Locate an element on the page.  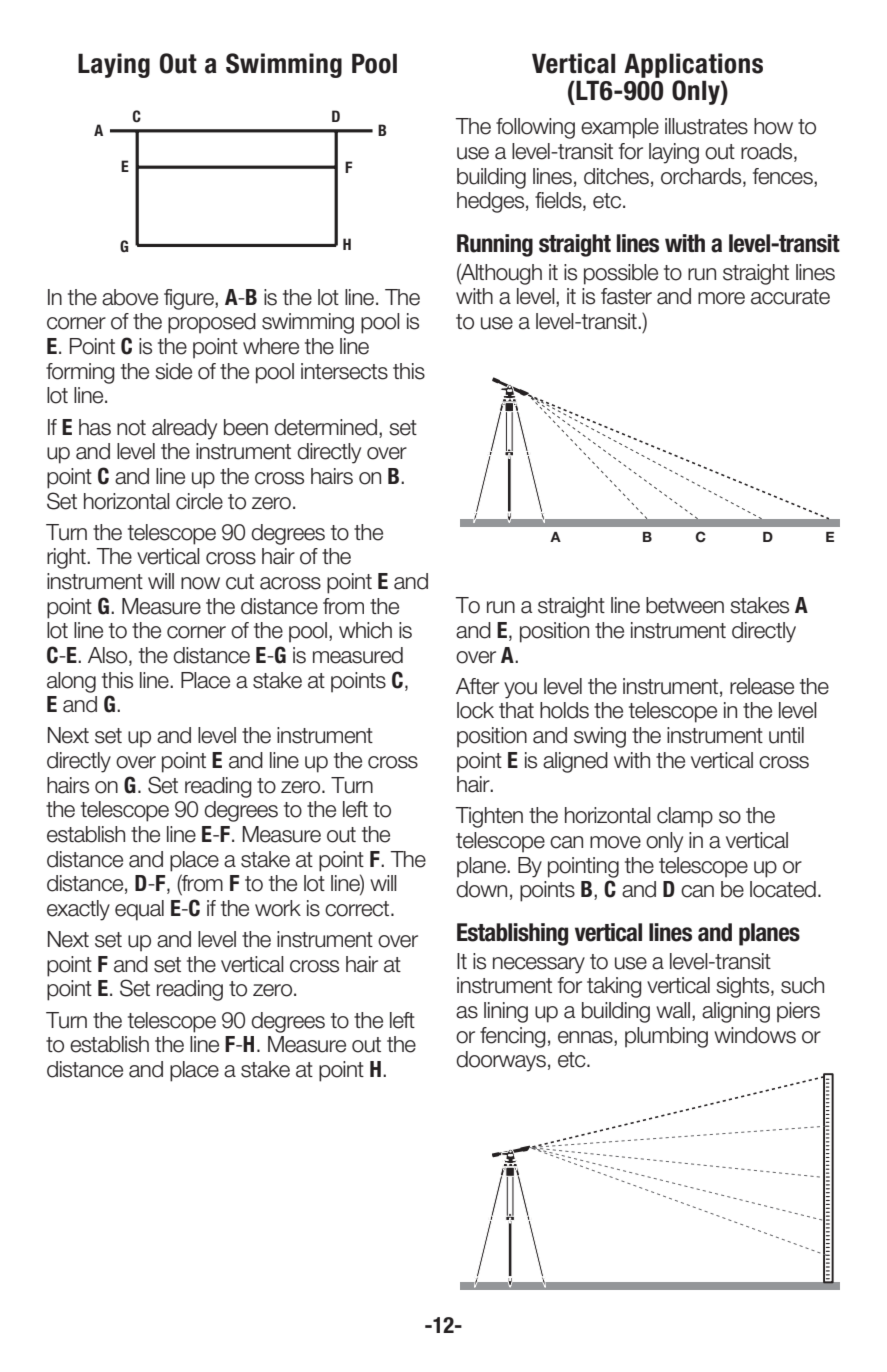
which is located at coordinates (365, 630).
